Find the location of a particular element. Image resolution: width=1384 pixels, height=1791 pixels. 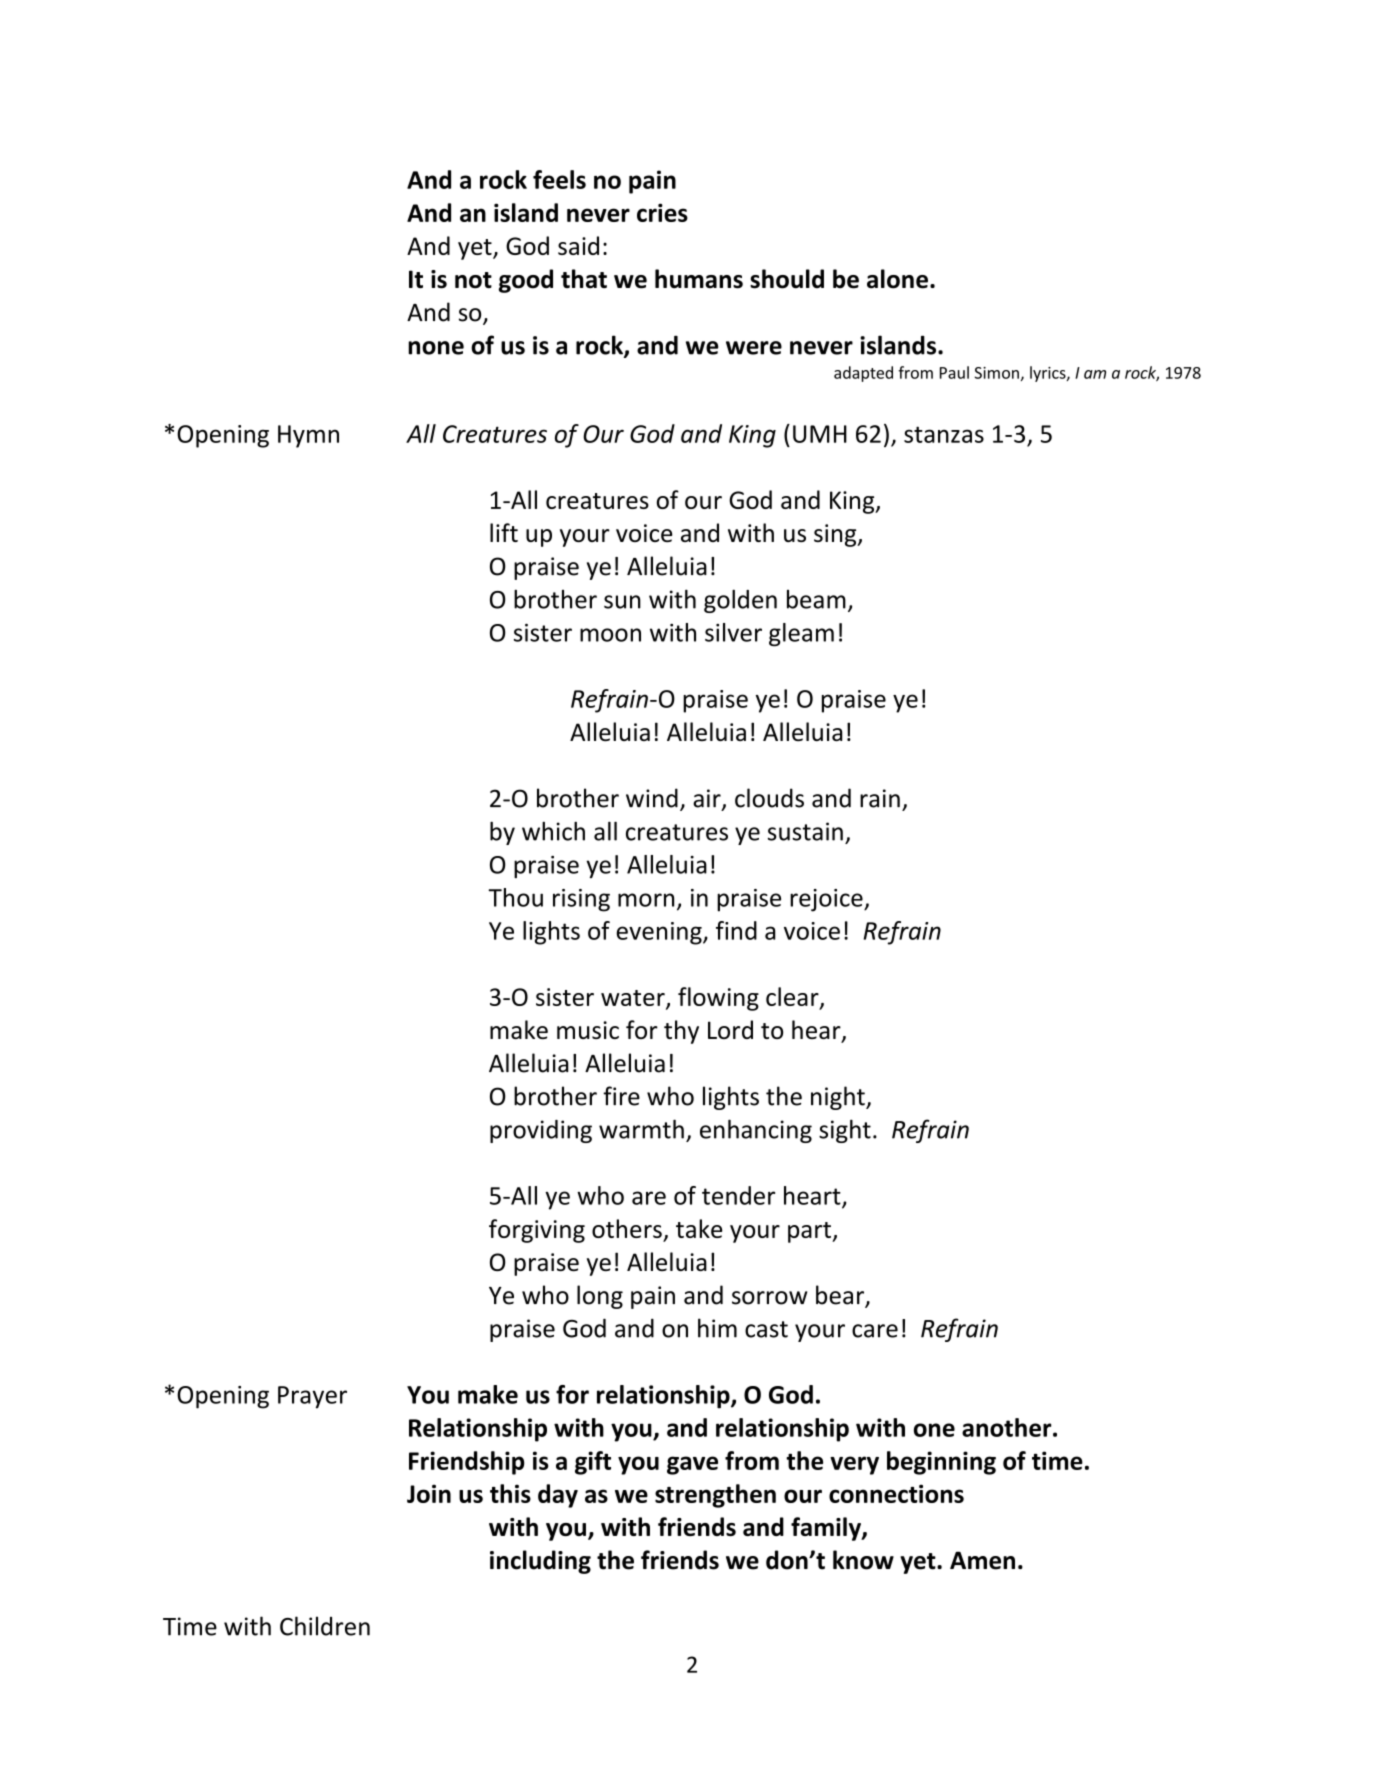

alone is located at coordinates (897, 279).
